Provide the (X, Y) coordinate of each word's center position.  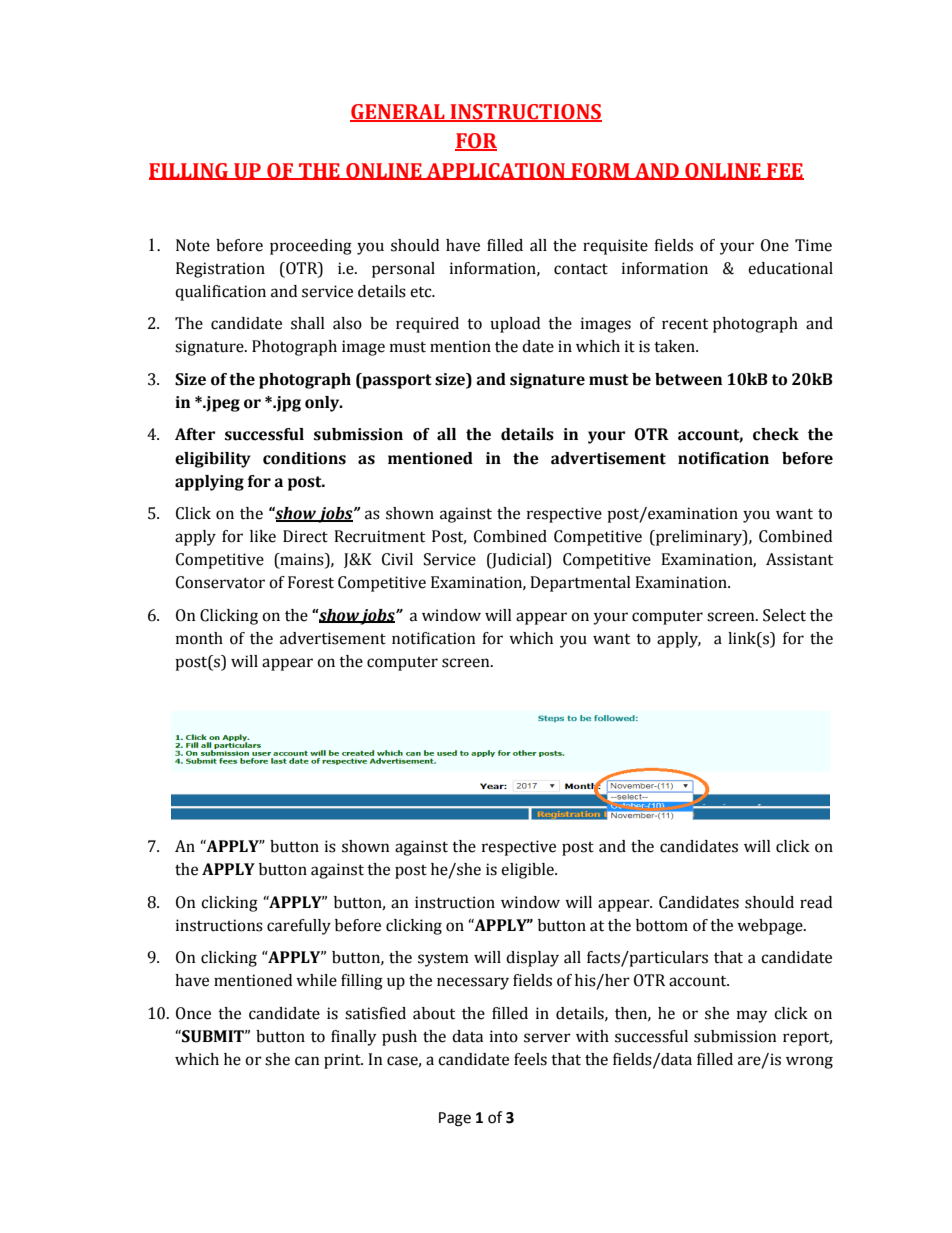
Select (784, 615)
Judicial (519, 561)
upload (515, 325)
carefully (299, 927)
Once (193, 1013)
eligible (528, 871)
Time (813, 245)
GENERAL (398, 112)
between (688, 379)
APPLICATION (496, 171)
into (504, 1036)
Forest (311, 582)
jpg (287, 404)
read (816, 902)
